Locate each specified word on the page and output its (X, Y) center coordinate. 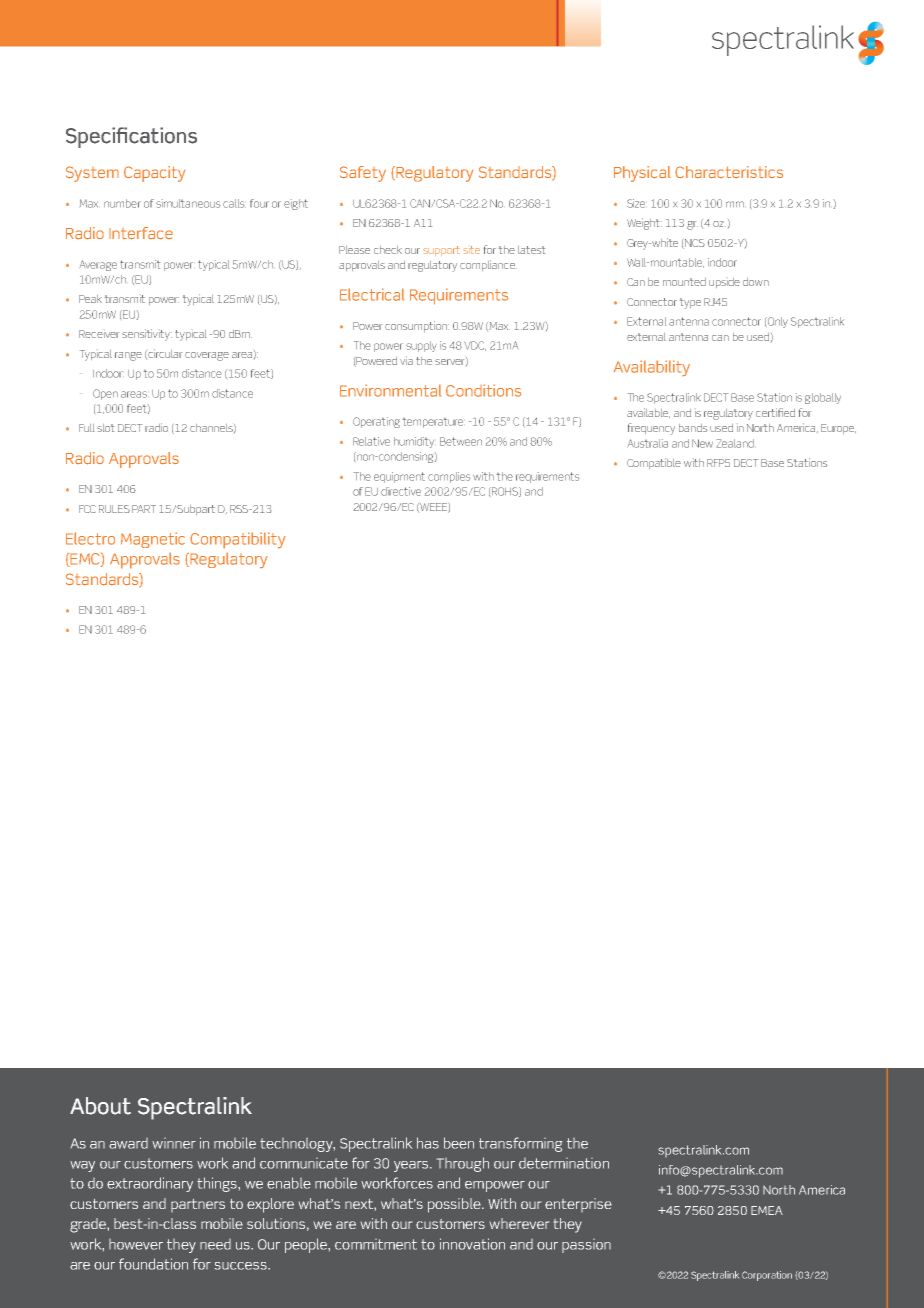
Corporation (767, 1276)
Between (461, 441)
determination (564, 1163)
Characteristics (729, 172)
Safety (363, 174)
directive (401, 491)
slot (105, 428)
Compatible (654, 463)
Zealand (735, 443)
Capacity (154, 174)
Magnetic (153, 540)
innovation (472, 1244)
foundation (153, 1264)
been (459, 1143)
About (100, 1106)
